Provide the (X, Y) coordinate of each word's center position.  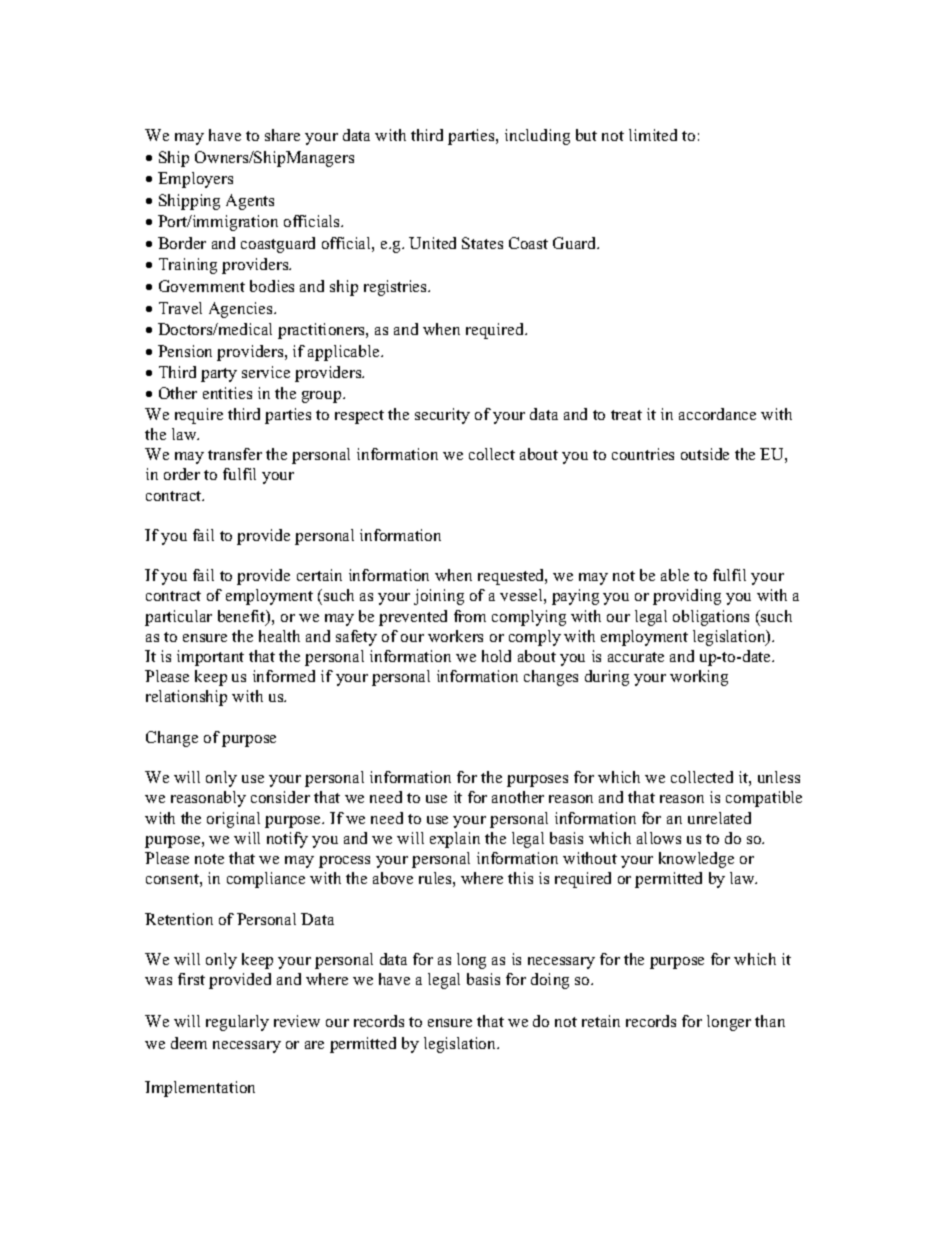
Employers (195, 180)
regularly (237, 1023)
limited (653, 135)
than (770, 1021)
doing (550, 981)
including (537, 137)
